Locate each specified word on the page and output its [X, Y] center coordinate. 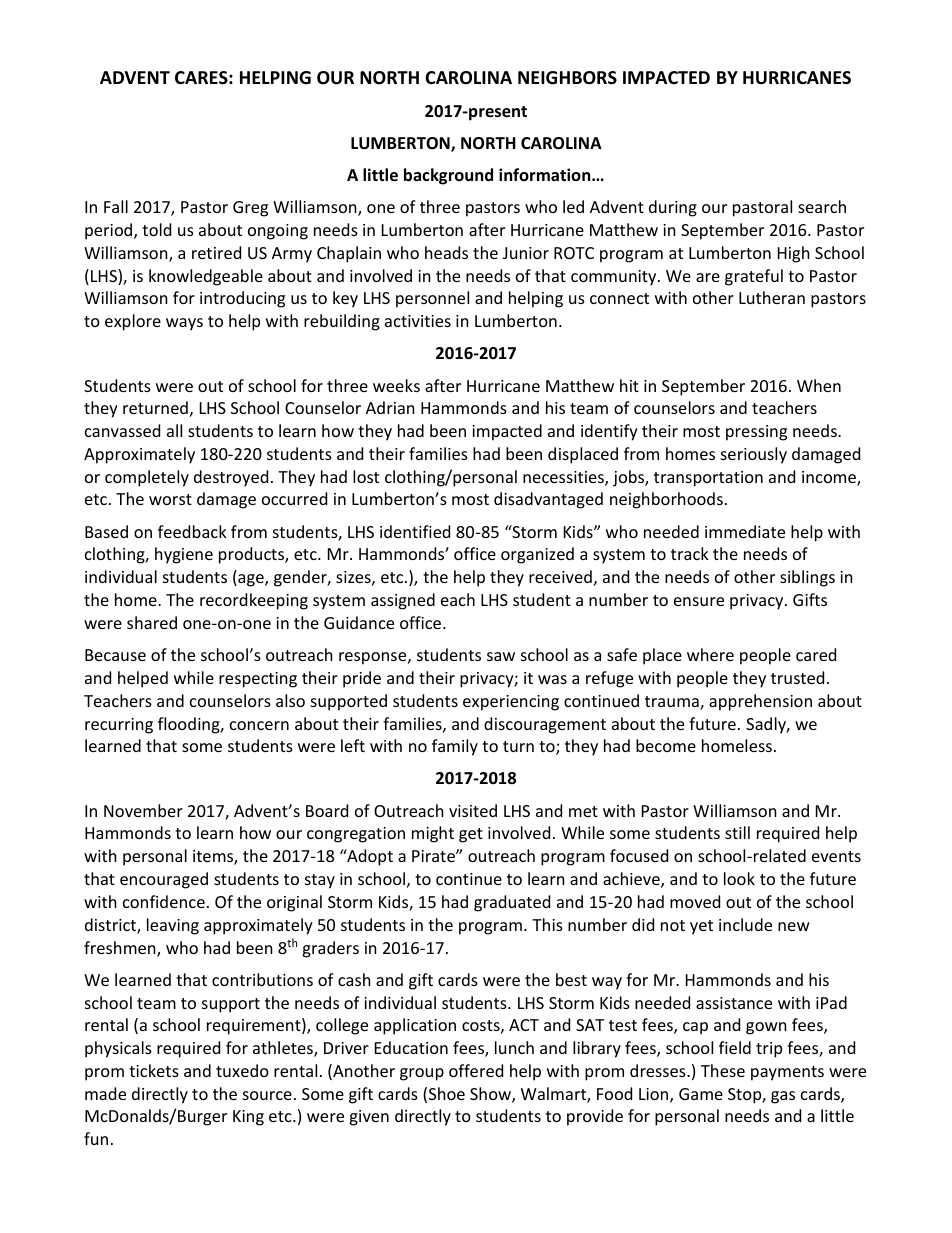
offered [476, 1070]
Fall [116, 206]
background [448, 176]
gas [783, 1097]
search [822, 206]
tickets [154, 1070]
